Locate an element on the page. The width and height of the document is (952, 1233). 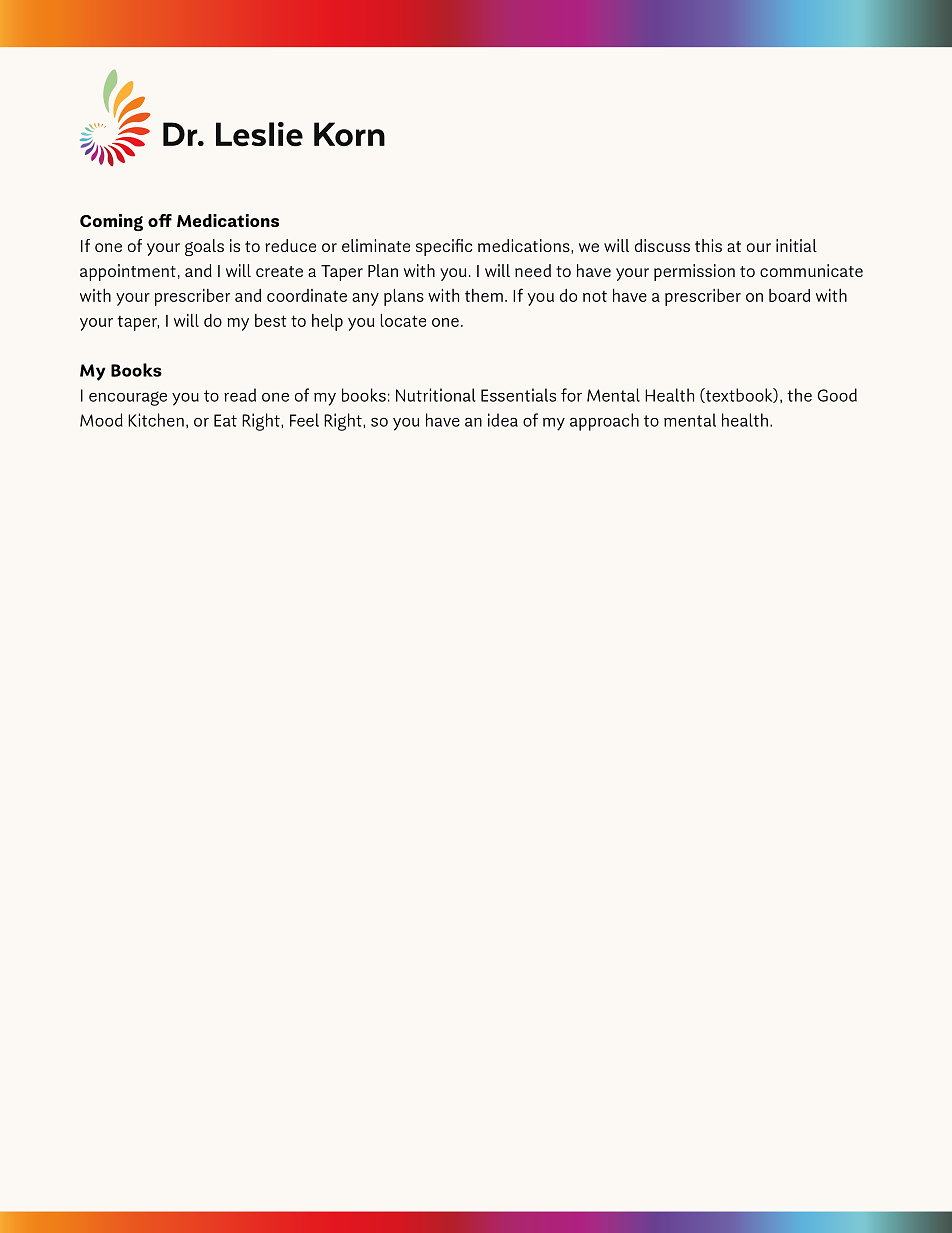
locate is located at coordinates (403, 320).
